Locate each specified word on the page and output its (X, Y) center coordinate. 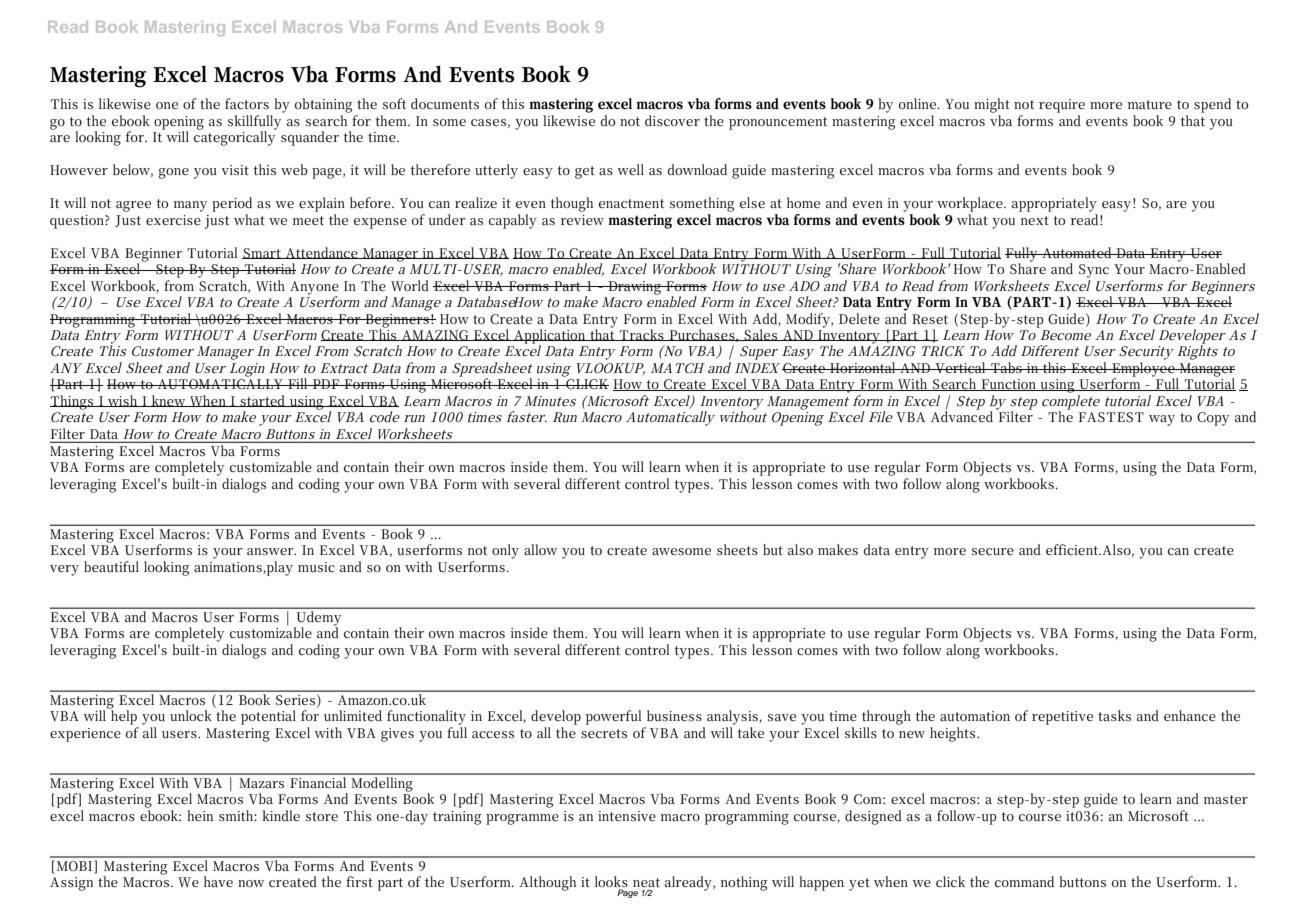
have (218, 881)
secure (993, 551)
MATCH (678, 368)
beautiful (111, 566)
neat (646, 884)
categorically (235, 137)
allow (540, 549)
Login (247, 370)
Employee (1143, 370)
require (1062, 106)
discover (672, 120)
